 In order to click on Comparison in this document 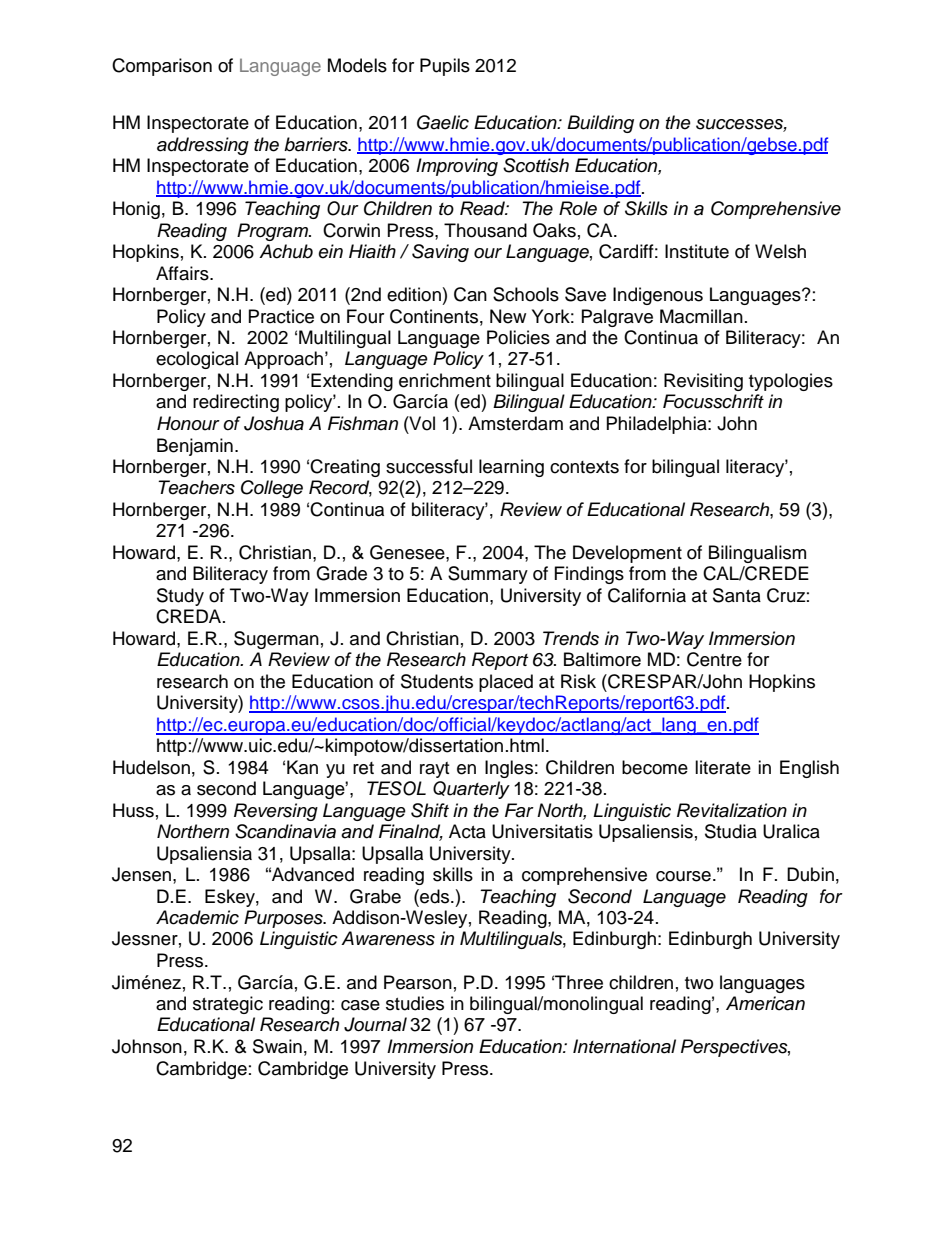, I will do `click(162, 67)`.
